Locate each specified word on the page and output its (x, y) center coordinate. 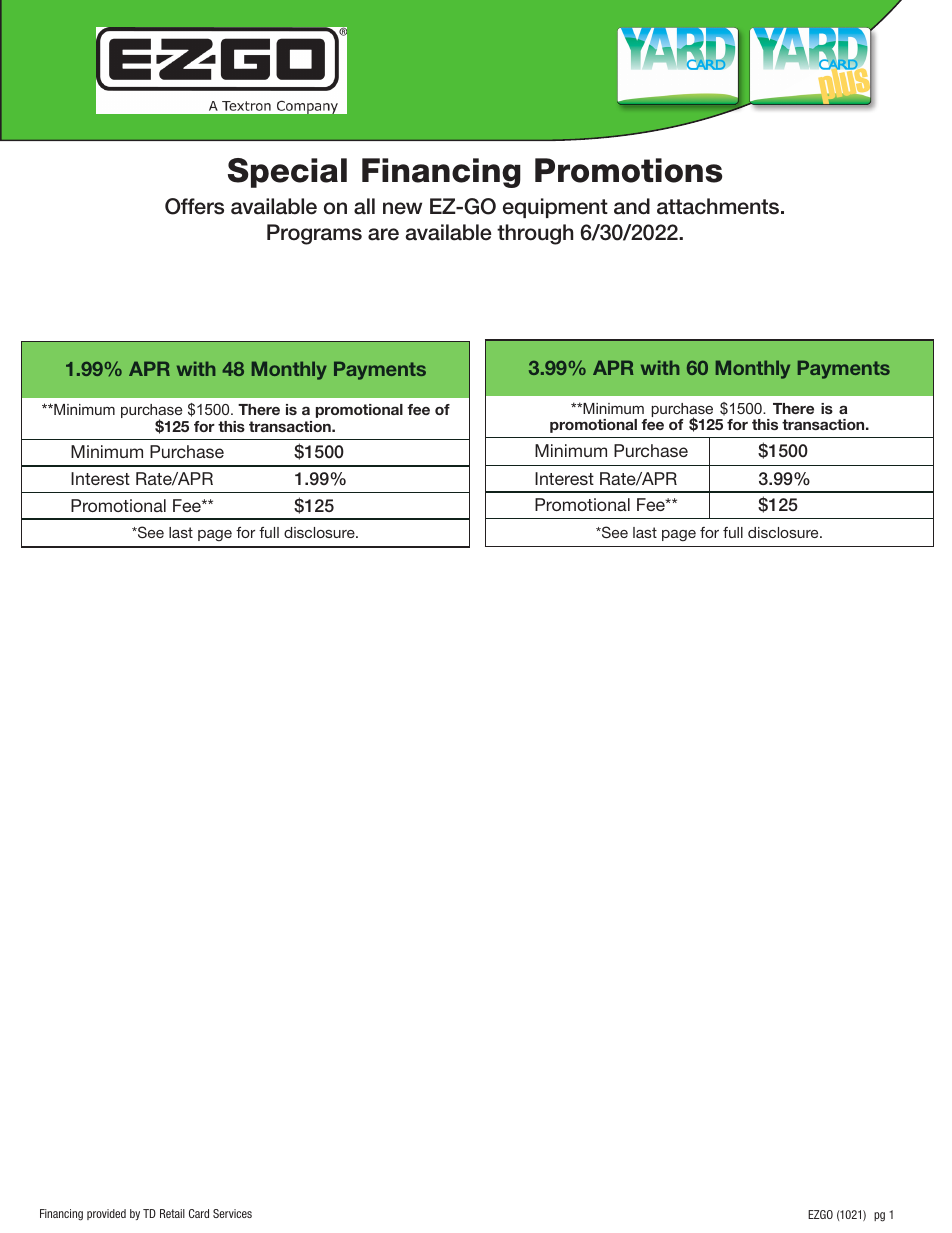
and (632, 206)
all (364, 206)
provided (106, 1214)
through (535, 234)
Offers (194, 206)
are (383, 234)
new (402, 208)
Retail (172, 1213)
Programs (314, 234)
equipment (555, 208)
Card (199, 1213)
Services (232, 1213)
